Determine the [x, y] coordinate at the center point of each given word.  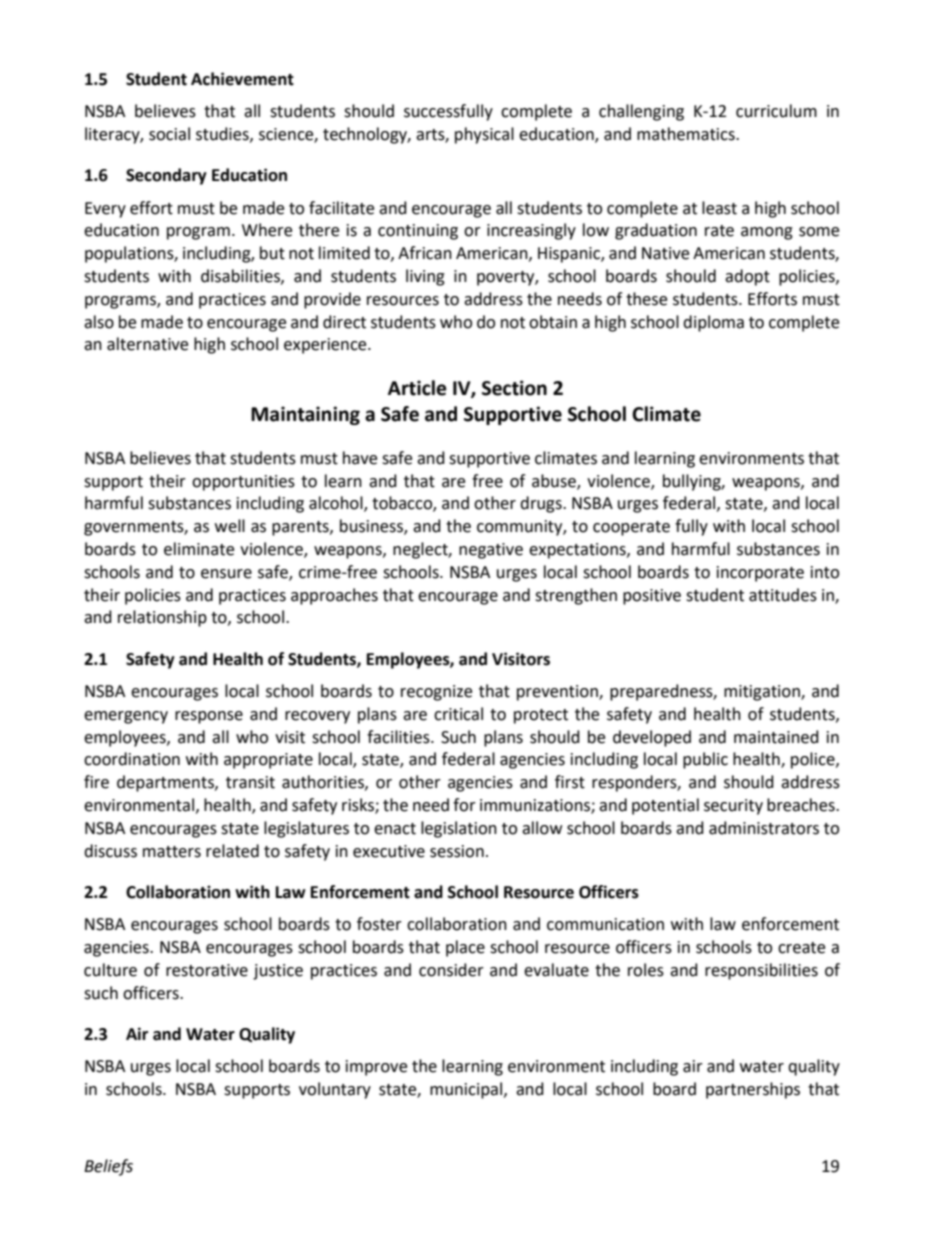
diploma [713, 323]
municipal [467, 1090]
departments [166, 783]
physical [484, 135]
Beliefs [108, 1167]
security [733, 807]
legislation [459, 829]
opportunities [243, 483]
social [169, 134]
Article [417, 388]
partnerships [753, 1090]
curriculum [776, 111]
